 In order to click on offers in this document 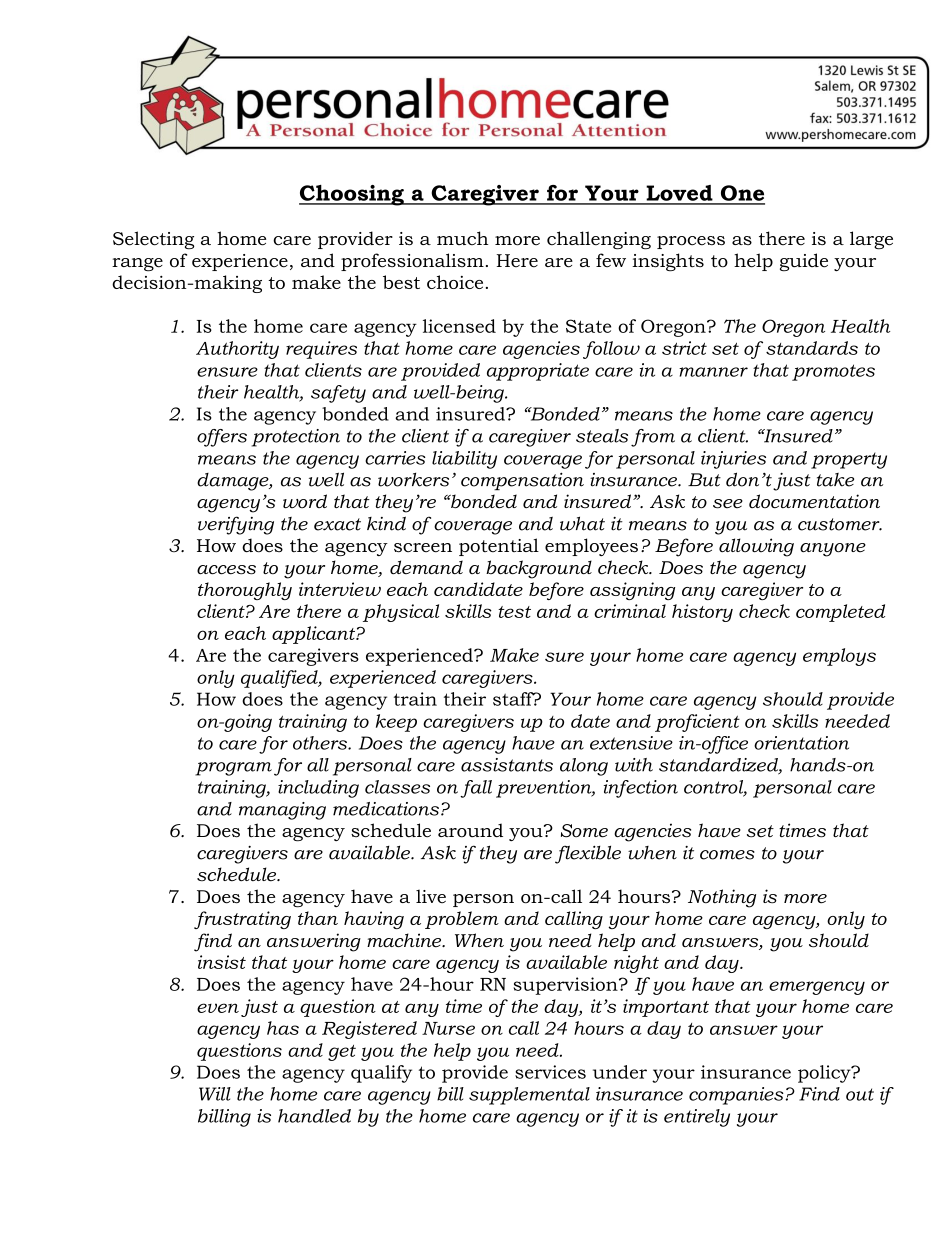, I will do `click(222, 438)`.
